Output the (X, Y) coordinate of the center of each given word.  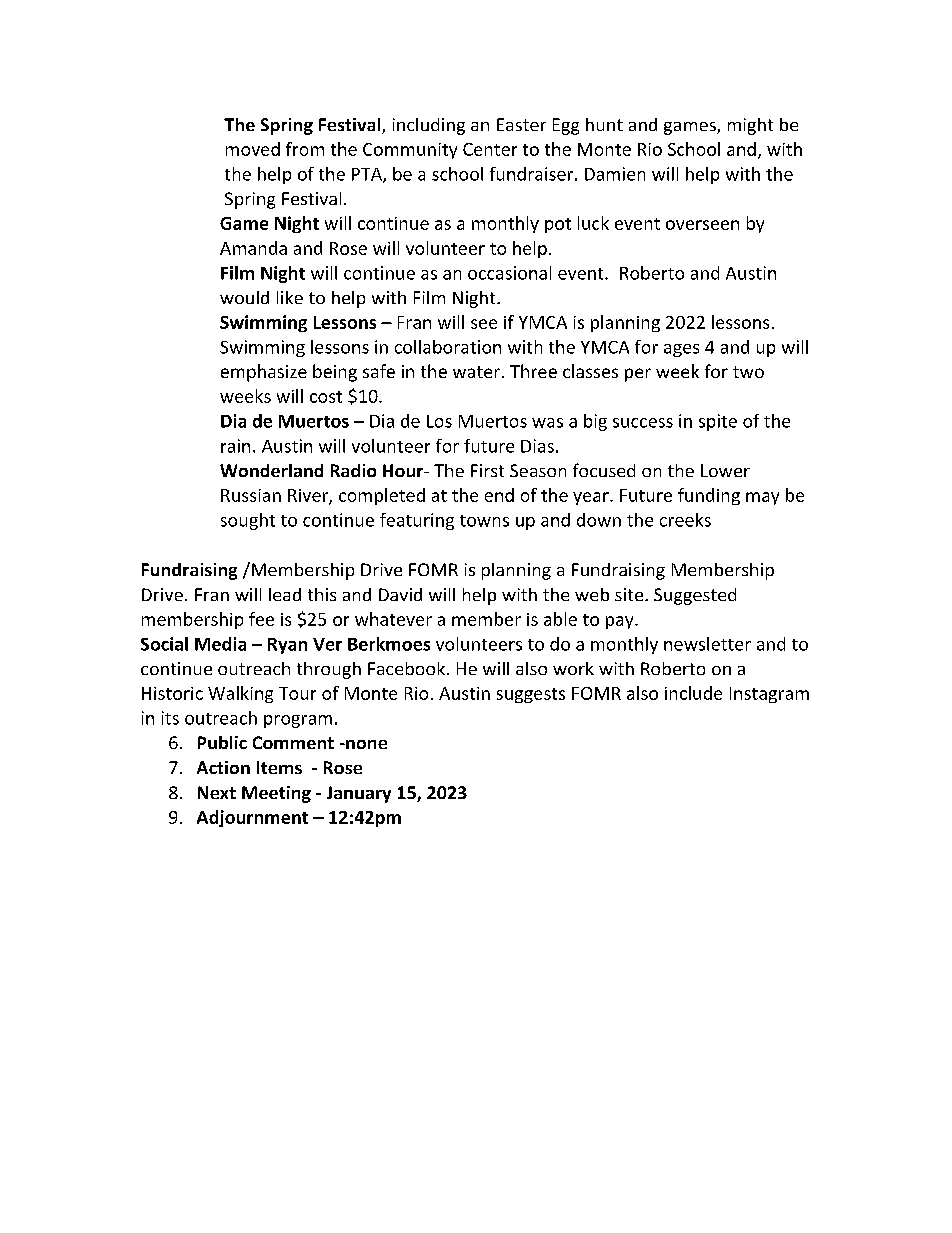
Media (220, 644)
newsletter (707, 644)
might (750, 126)
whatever (393, 619)
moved (253, 149)
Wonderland (271, 470)
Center (490, 149)
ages (681, 350)
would (244, 297)
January (359, 794)
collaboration (448, 347)
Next (217, 792)
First (487, 470)
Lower (725, 470)
